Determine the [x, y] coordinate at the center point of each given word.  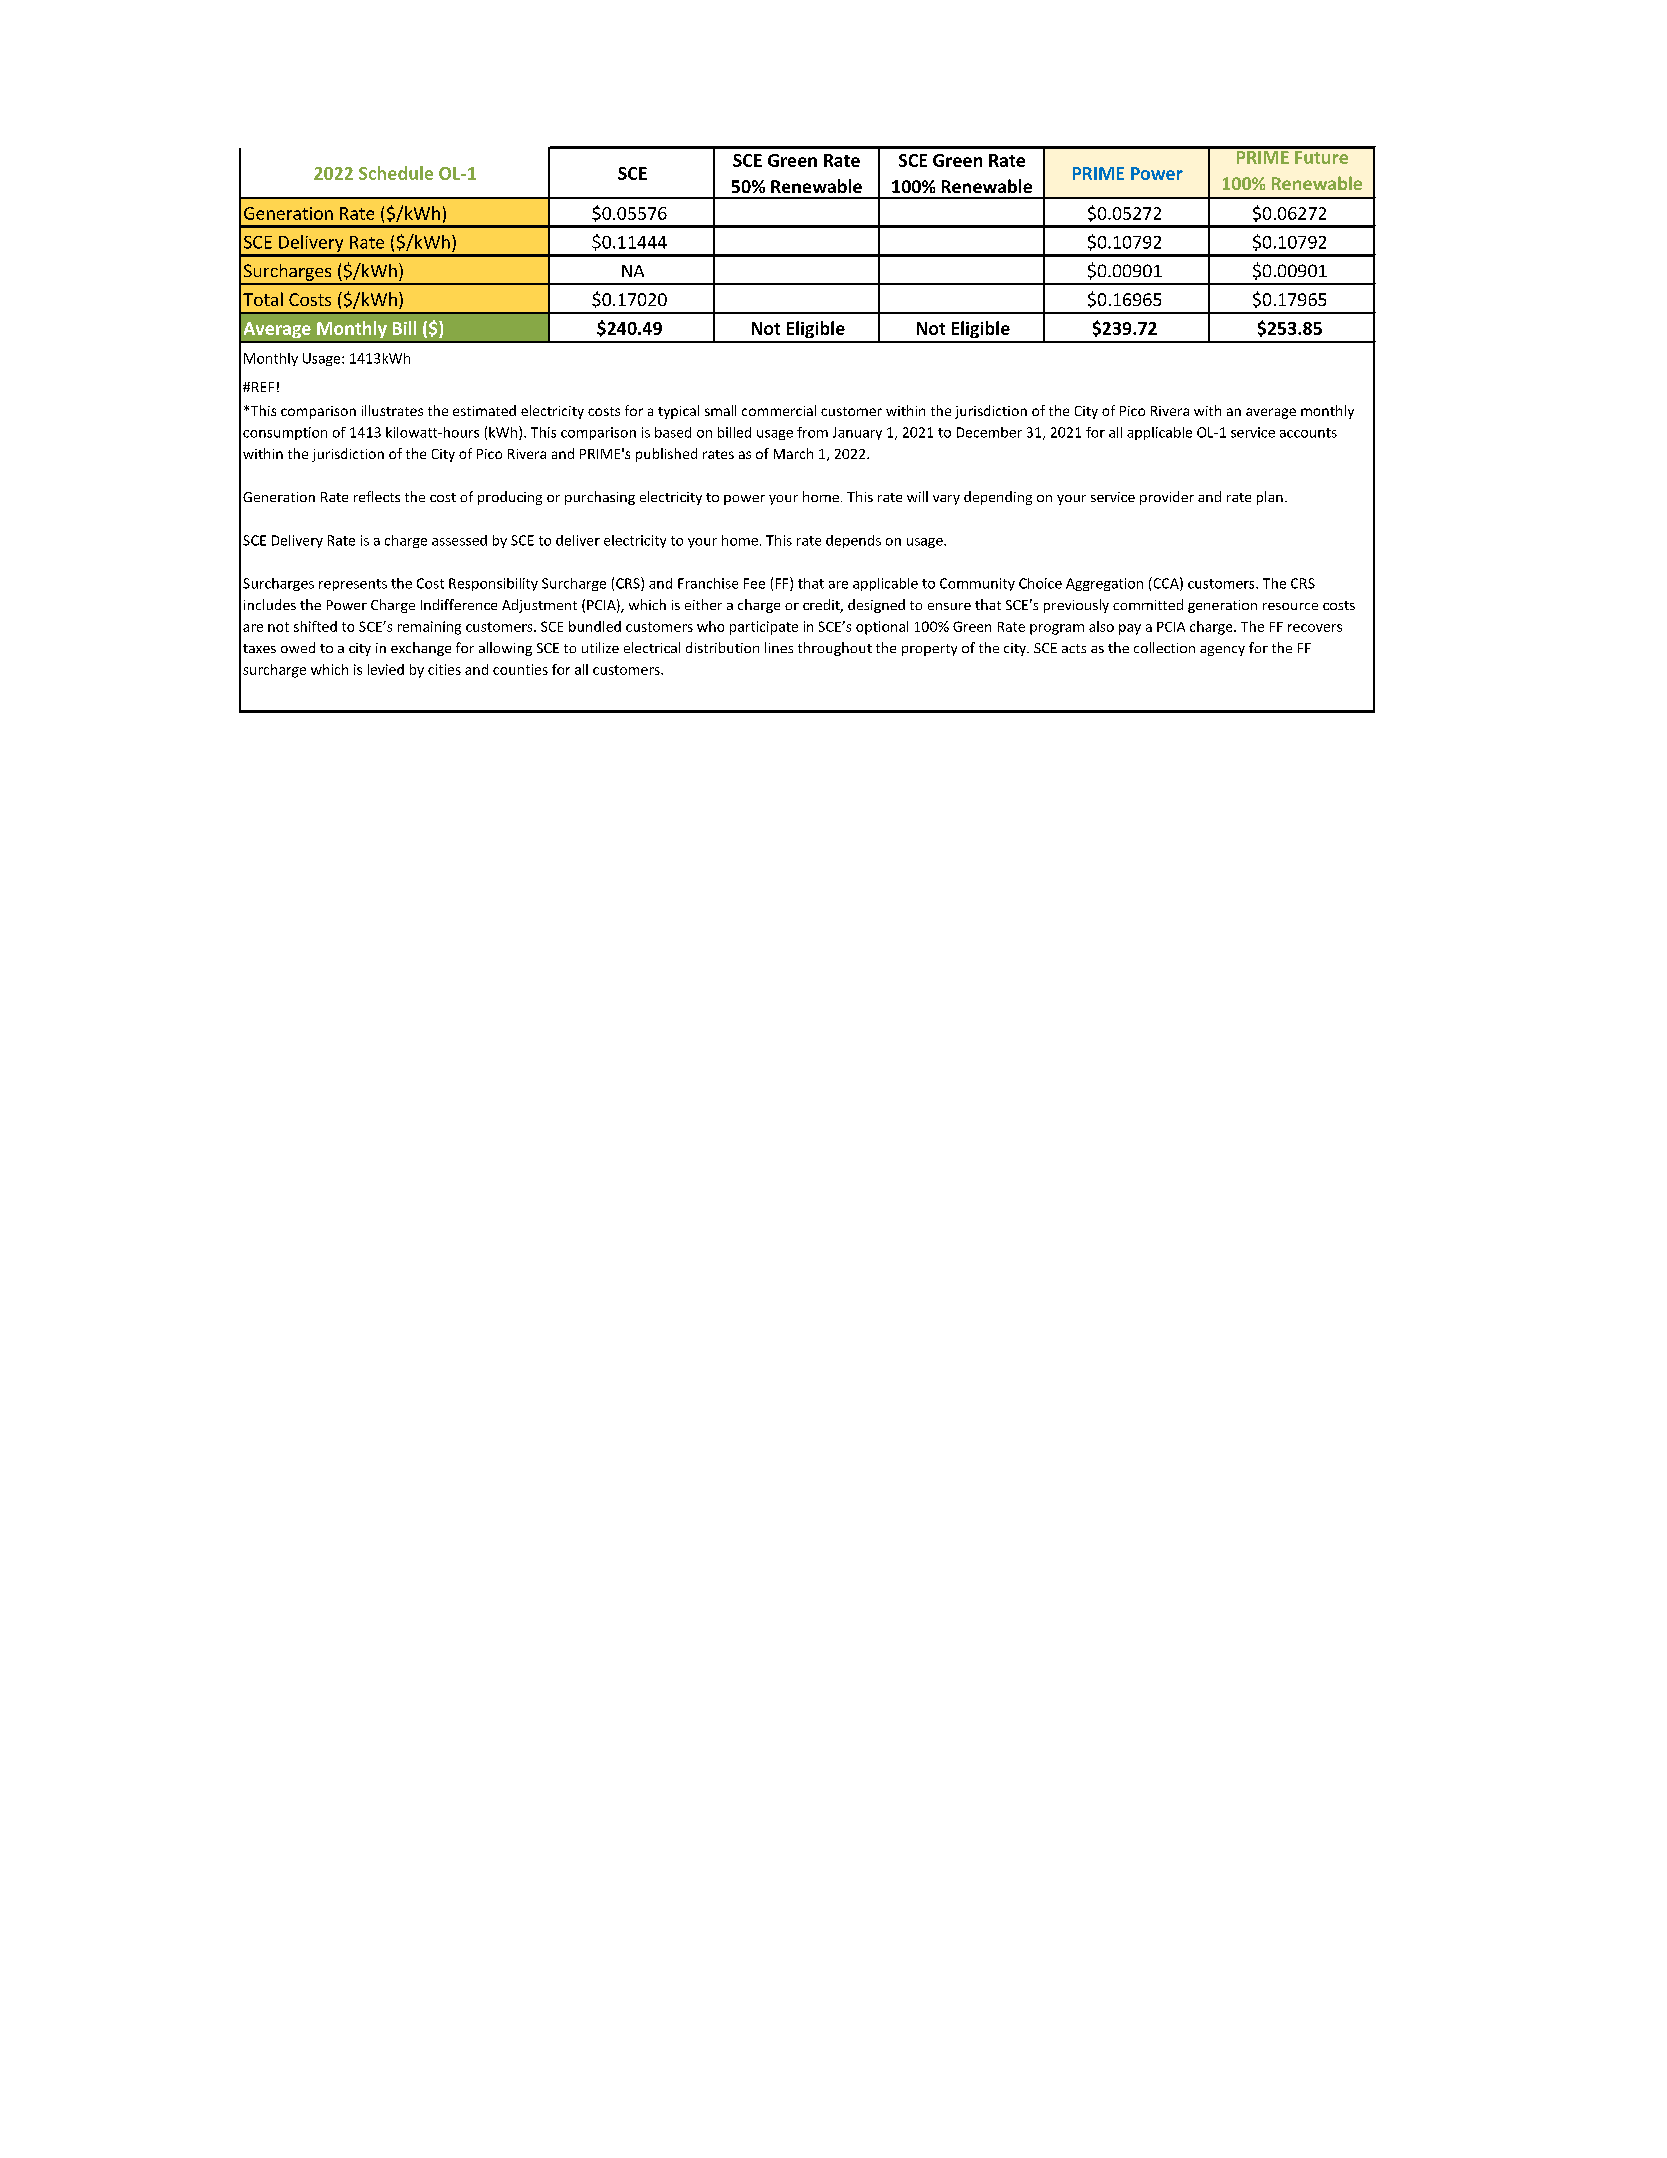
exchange [421, 649]
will [917, 496]
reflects [377, 496]
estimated [484, 410]
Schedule [396, 173]
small [720, 410]
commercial [779, 410]
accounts [1308, 433]
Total [263, 299]
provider [1167, 498]
